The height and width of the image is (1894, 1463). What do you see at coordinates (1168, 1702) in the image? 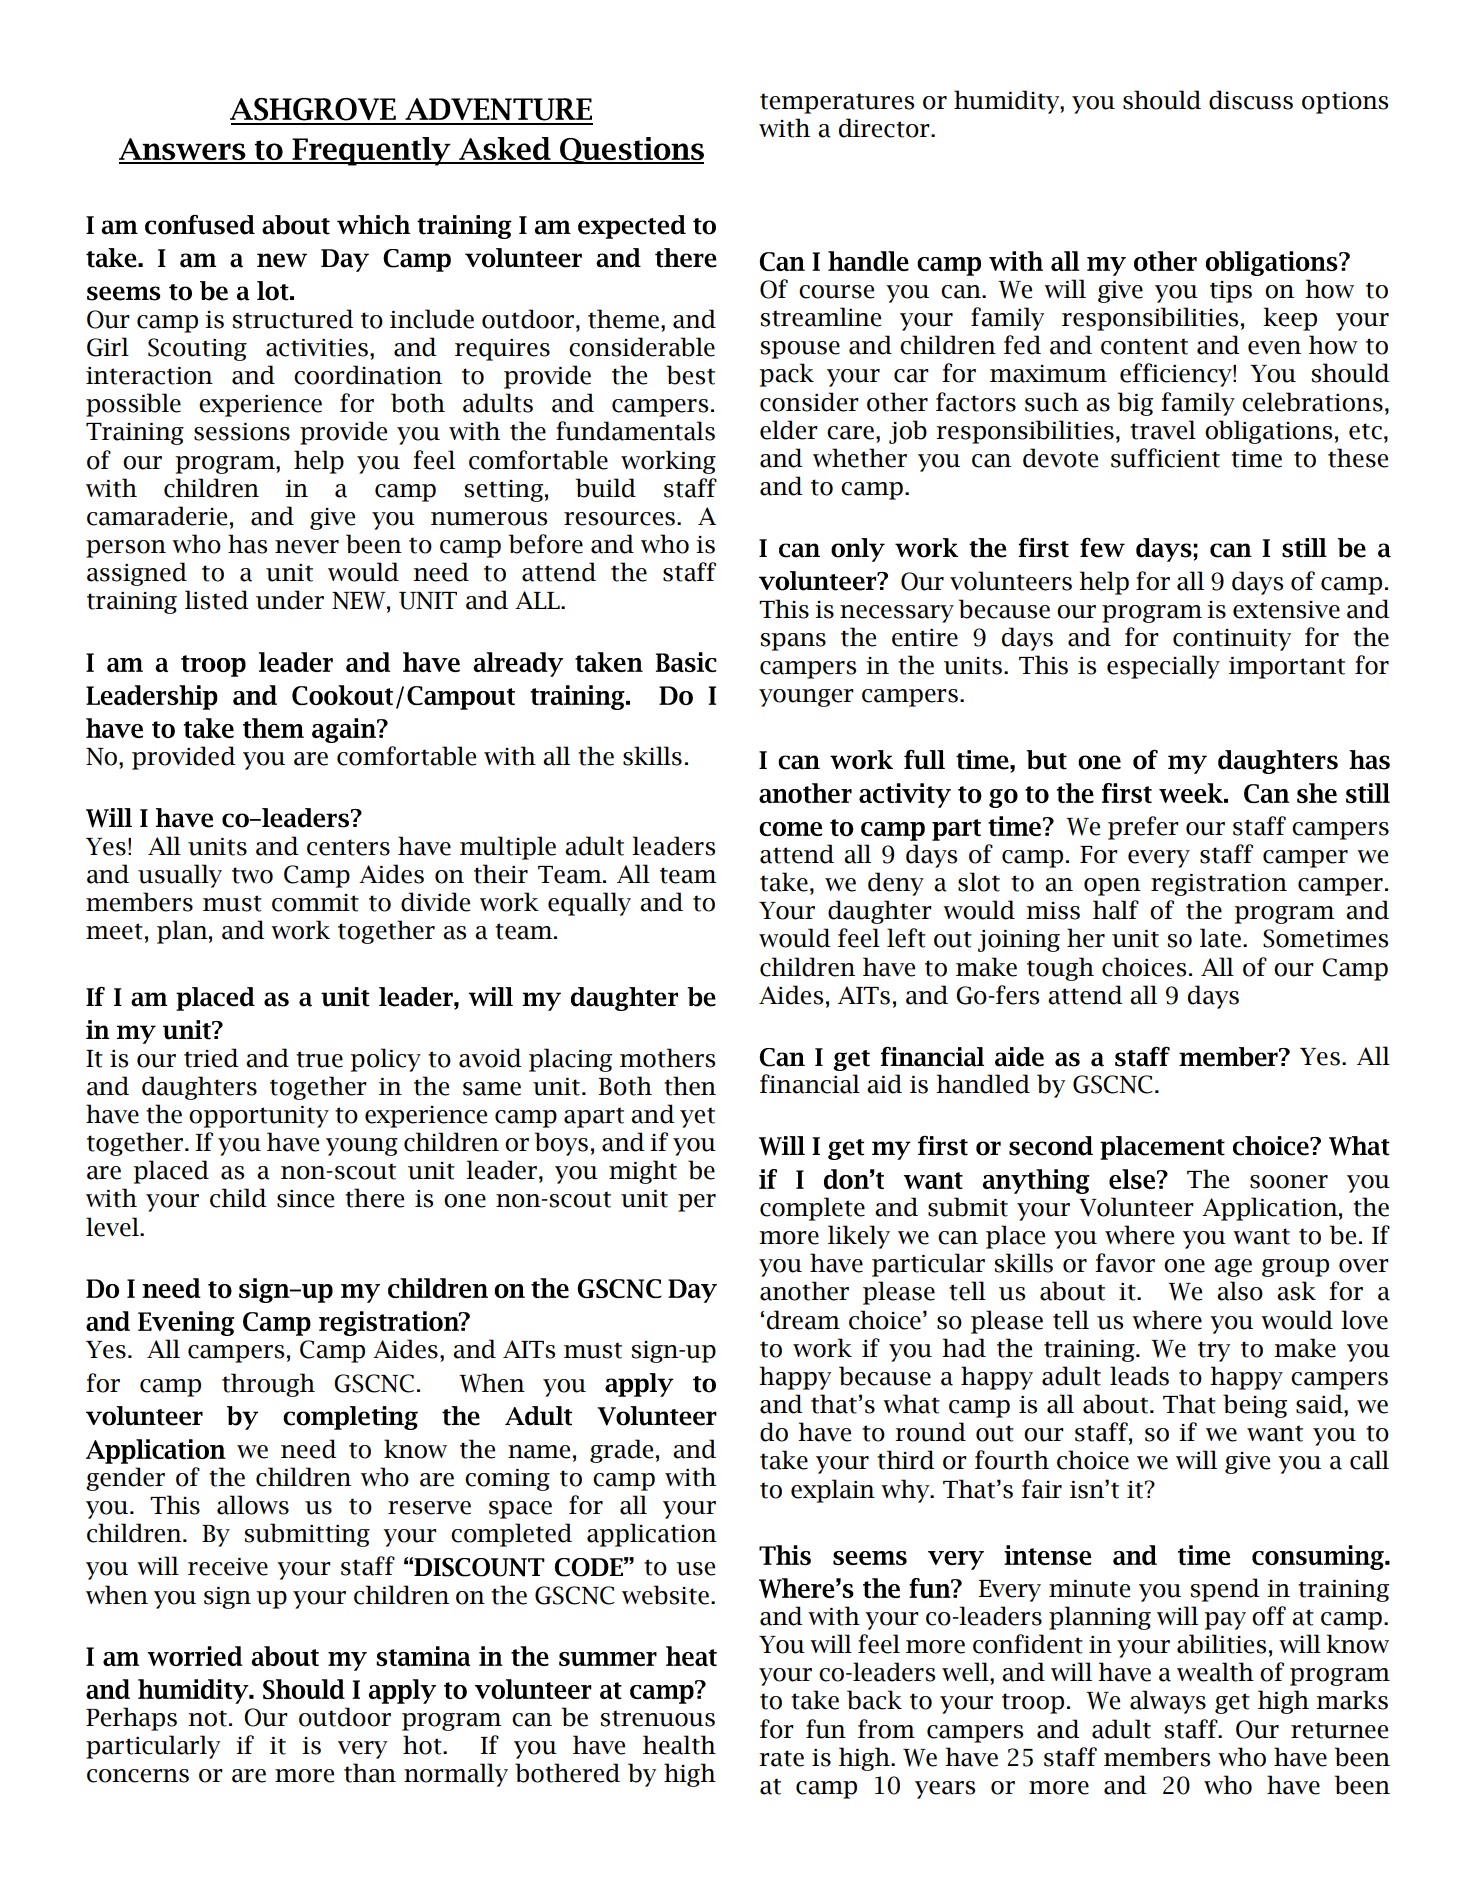
I see `always` at bounding box center [1168, 1702].
